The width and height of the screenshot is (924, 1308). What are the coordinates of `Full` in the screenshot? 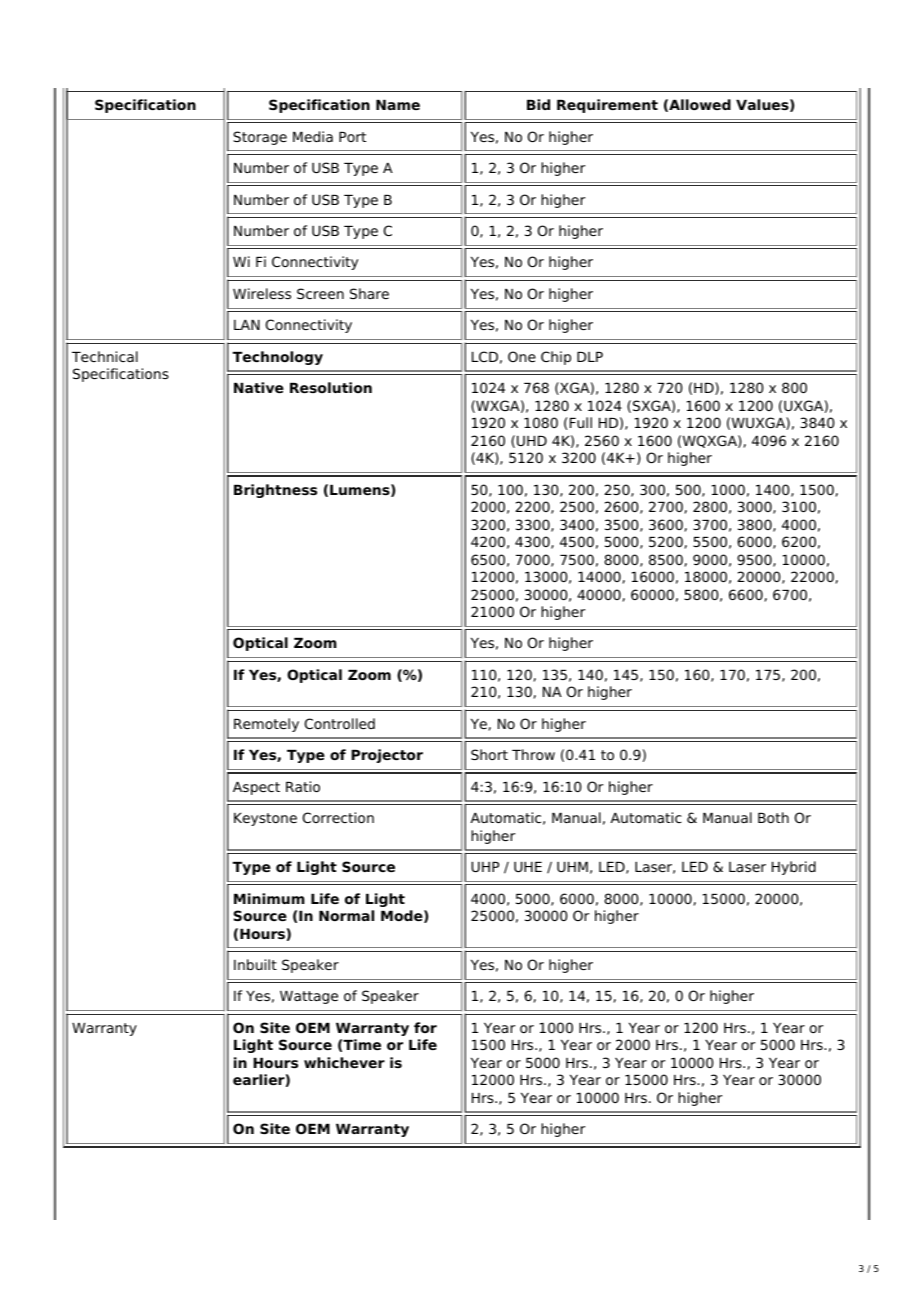 It's located at (581, 422).
